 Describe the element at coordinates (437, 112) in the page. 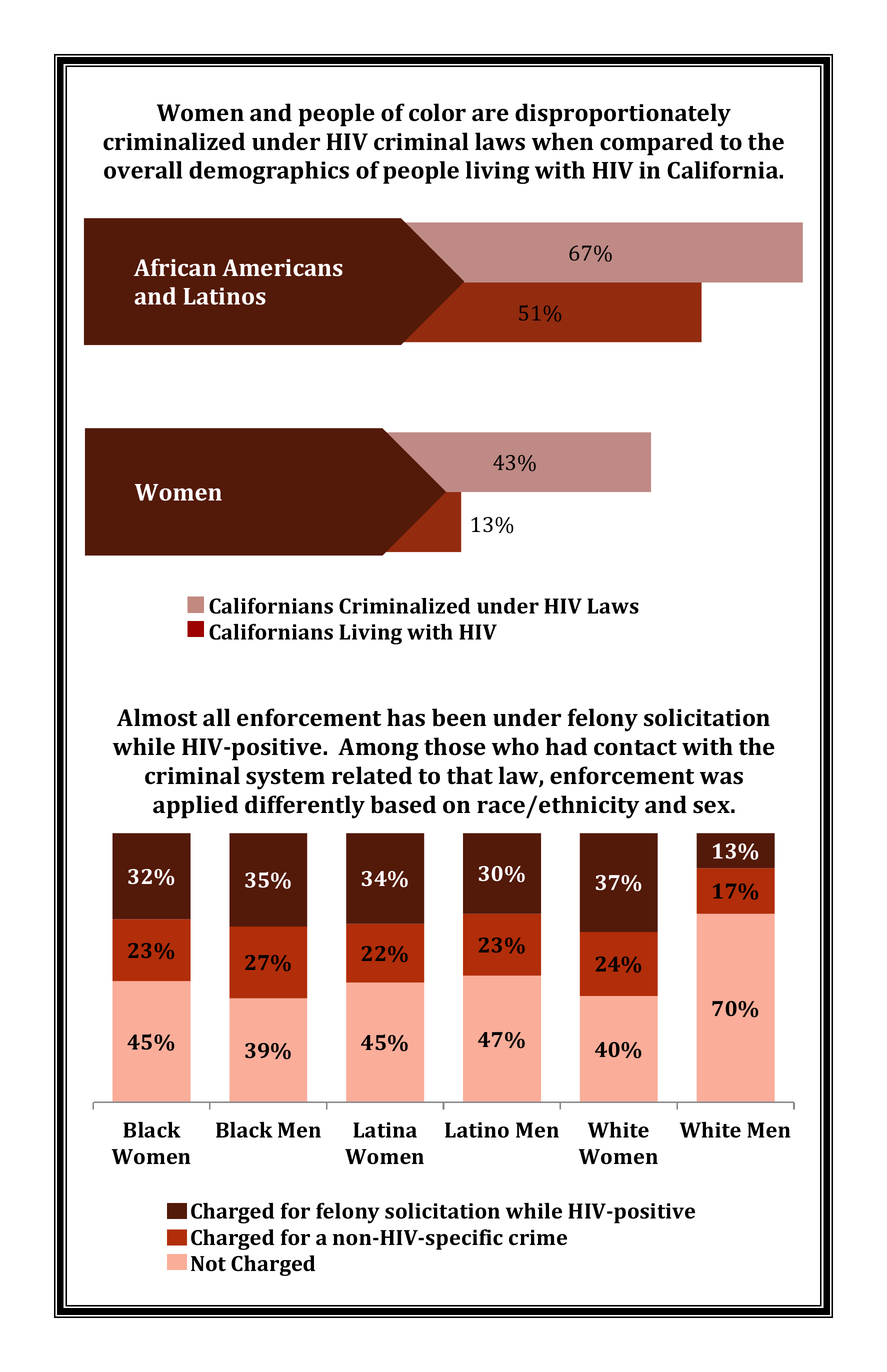

I see `color` at that location.
